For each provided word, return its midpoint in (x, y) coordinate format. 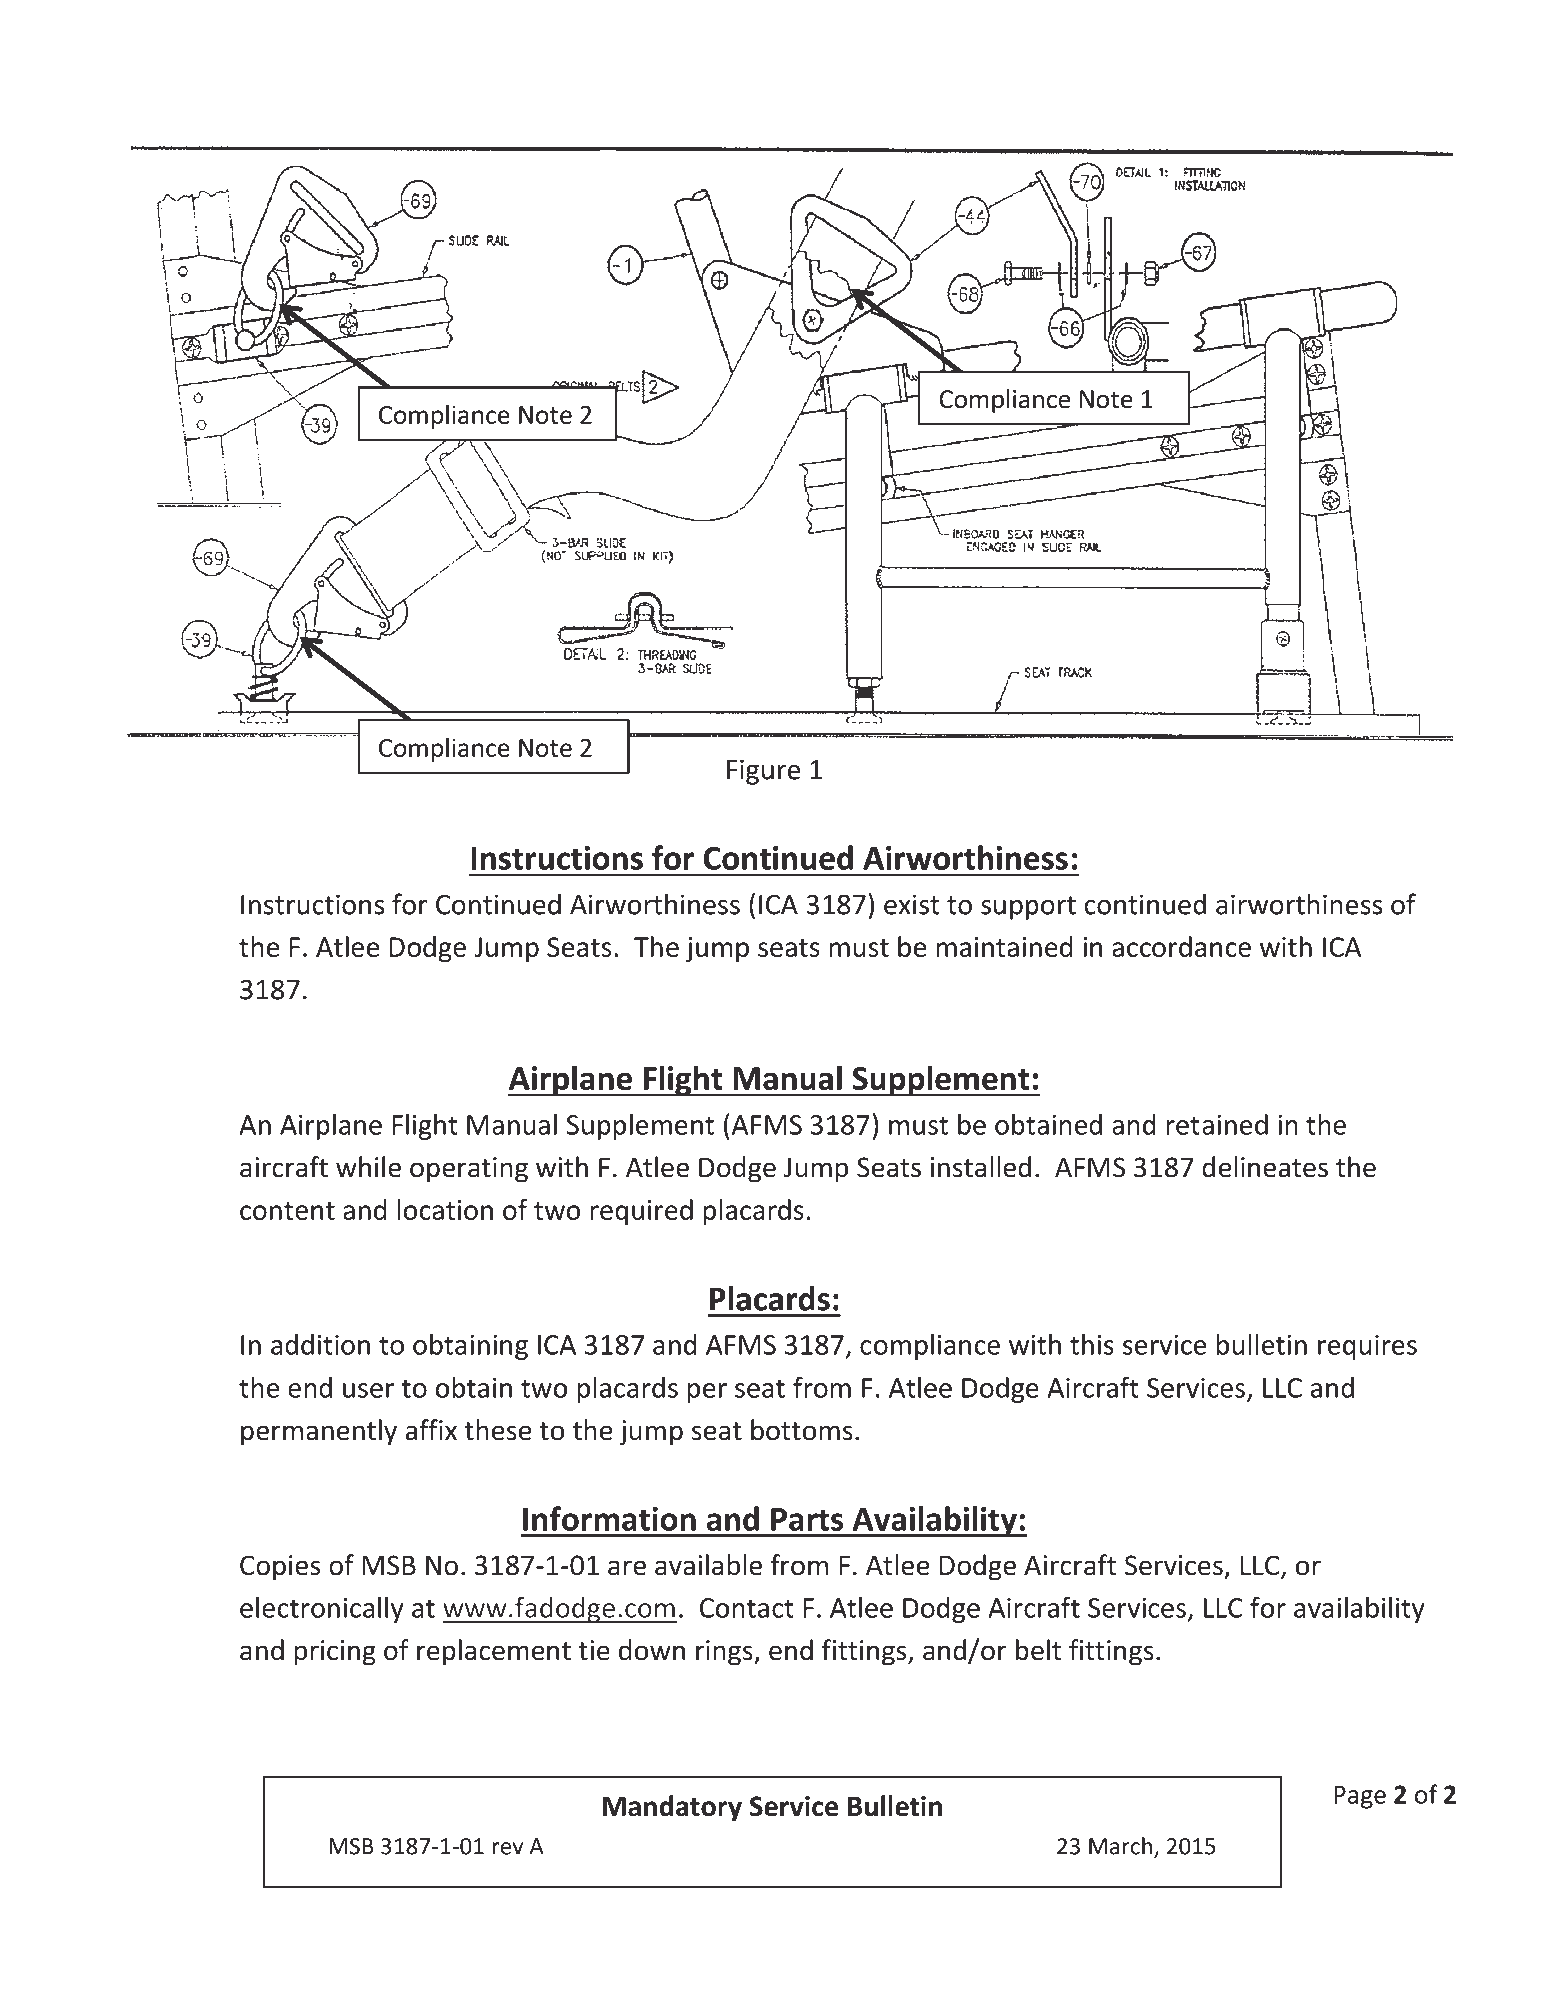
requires (1367, 1347)
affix (431, 1430)
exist (911, 904)
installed (981, 1167)
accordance (1181, 946)
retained (1217, 1124)
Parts (807, 1519)
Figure (763, 772)
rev (507, 1848)
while (368, 1167)
